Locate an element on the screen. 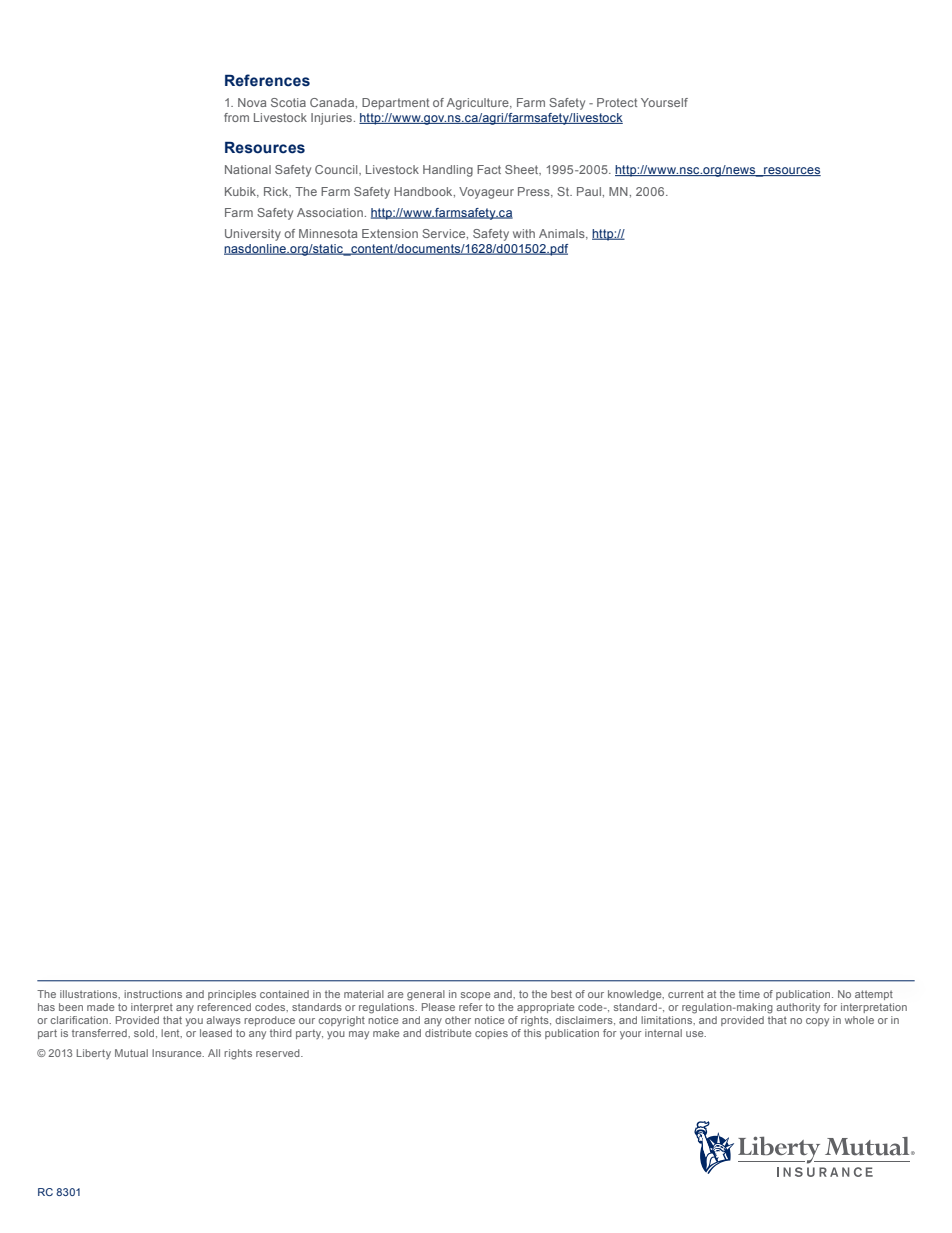 The width and height of the screenshot is (952, 1233). University is located at coordinates (253, 235).
